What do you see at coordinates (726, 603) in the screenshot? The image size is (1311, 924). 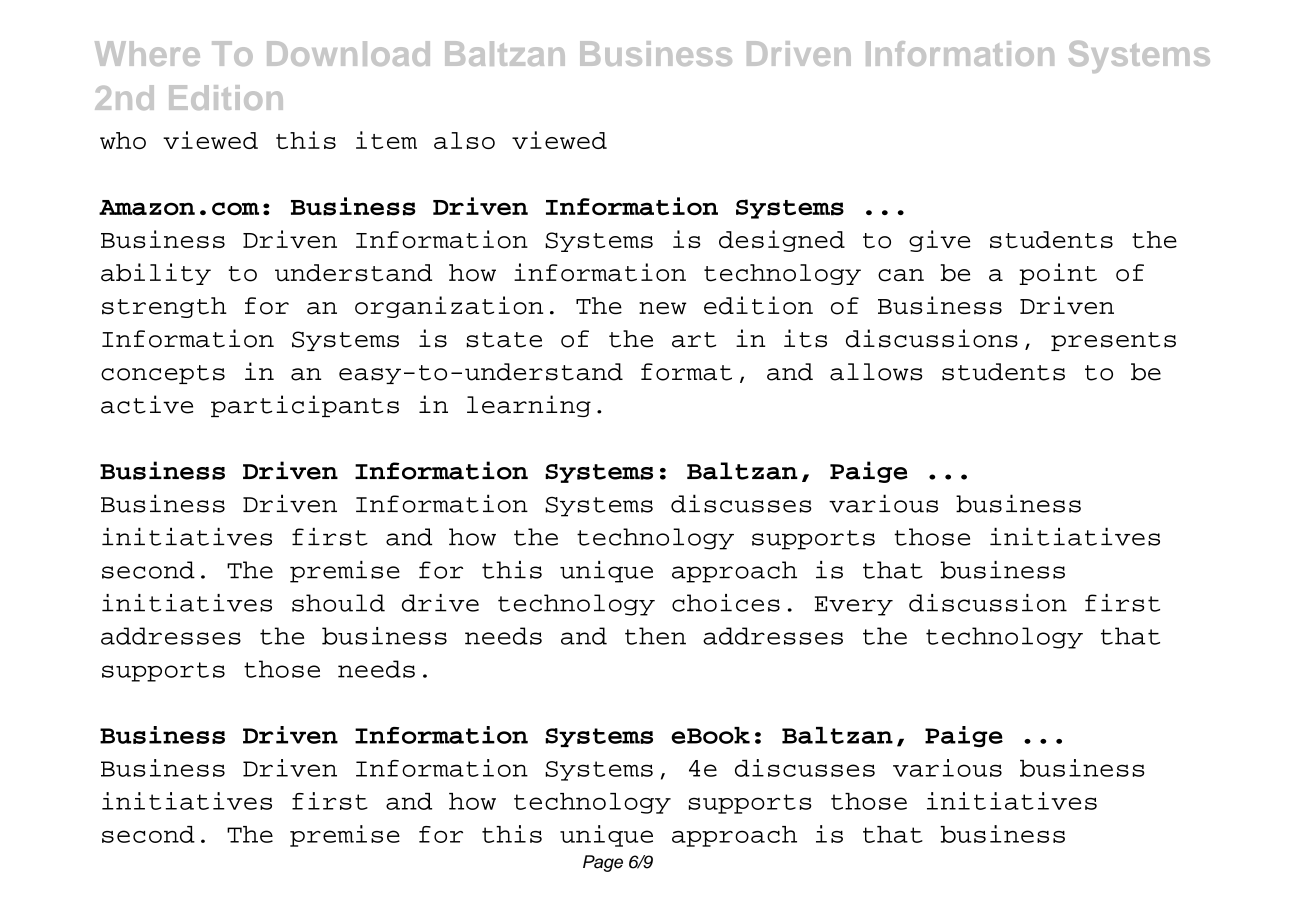 I see `choices` at bounding box center [726, 603].
